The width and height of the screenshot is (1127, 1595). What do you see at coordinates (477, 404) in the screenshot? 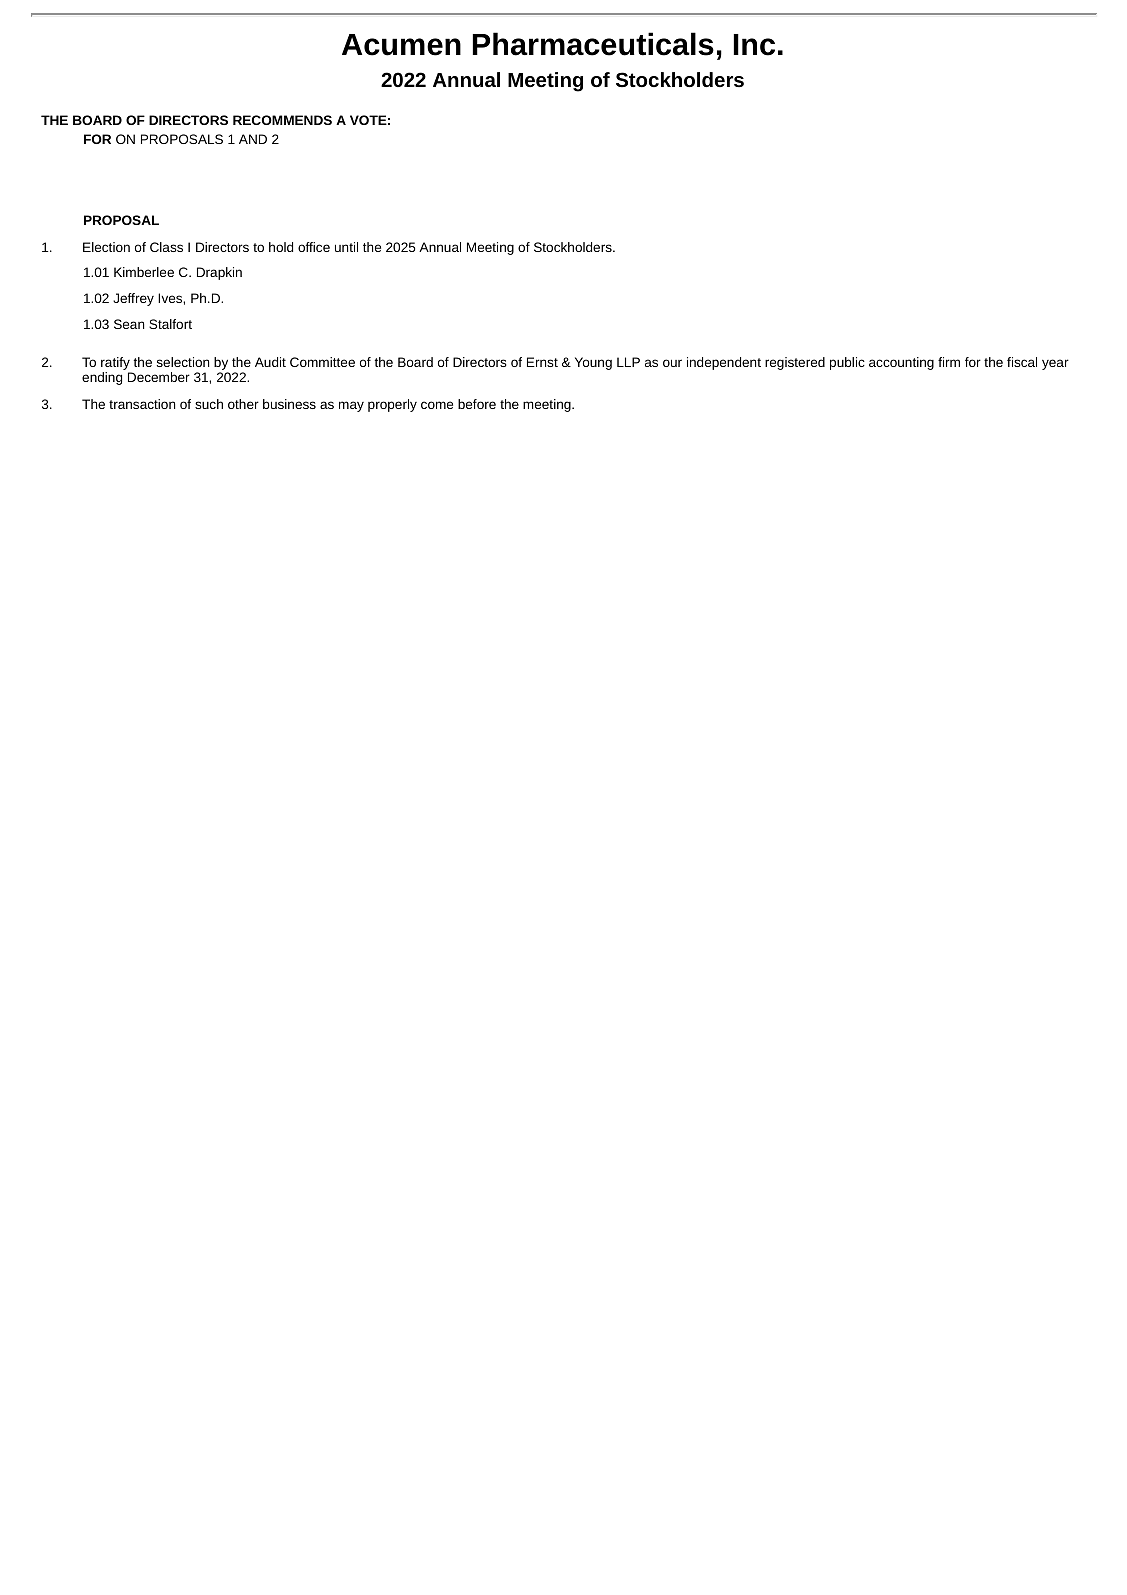
I see `before` at bounding box center [477, 404].
